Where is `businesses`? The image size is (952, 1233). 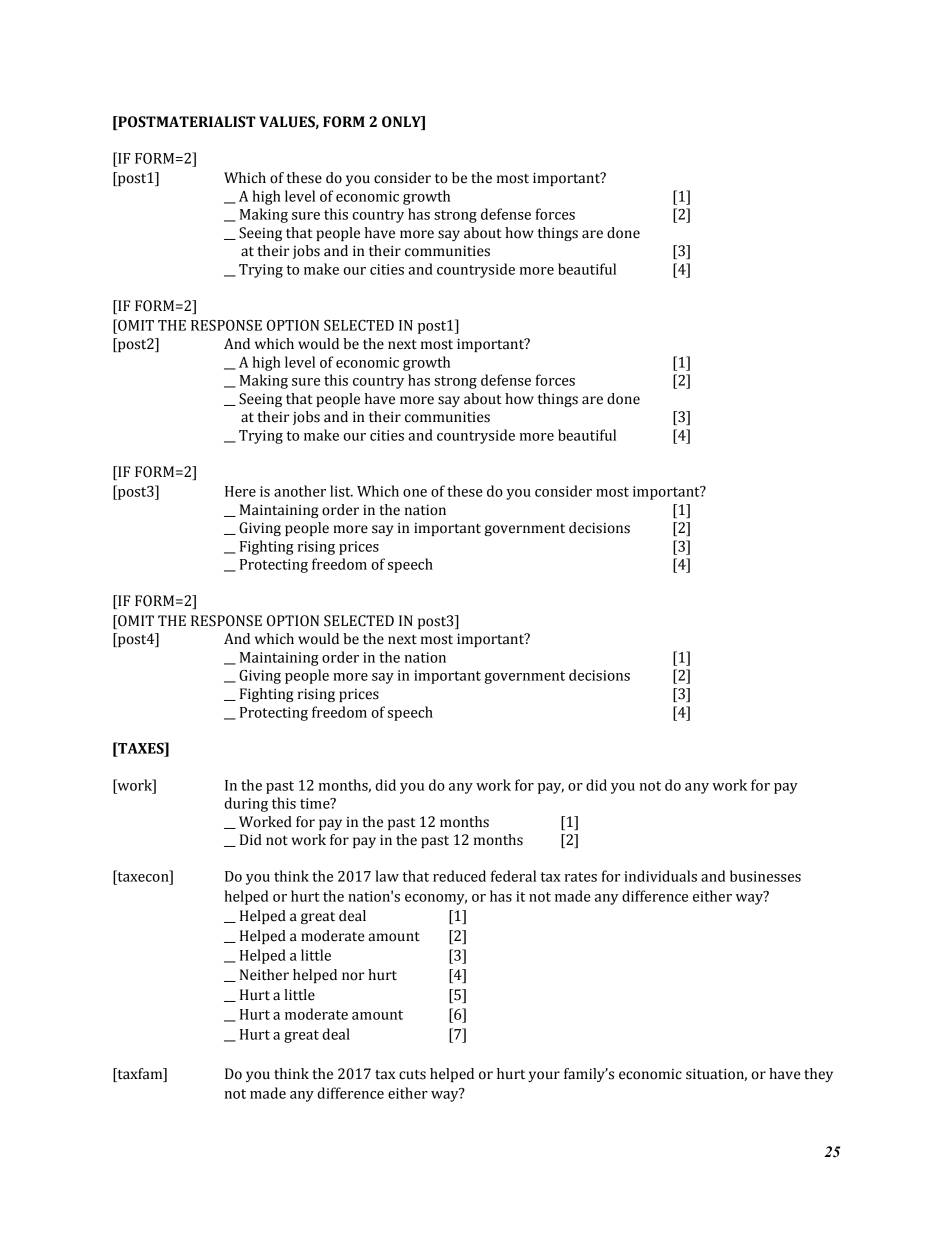
businesses is located at coordinates (765, 876).
